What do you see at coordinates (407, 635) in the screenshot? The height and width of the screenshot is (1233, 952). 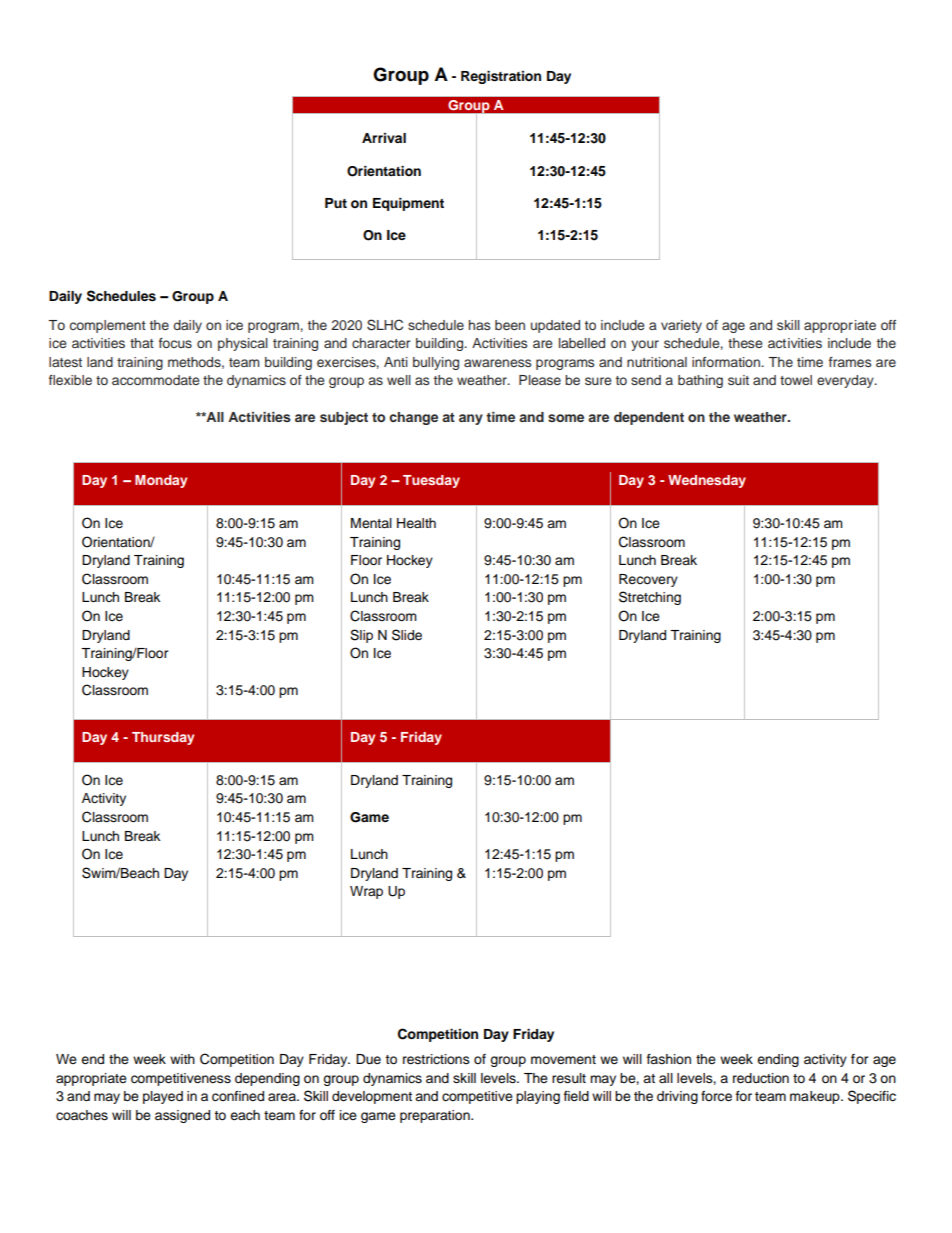 I see `Slide` at bounding box center [407, 635].
